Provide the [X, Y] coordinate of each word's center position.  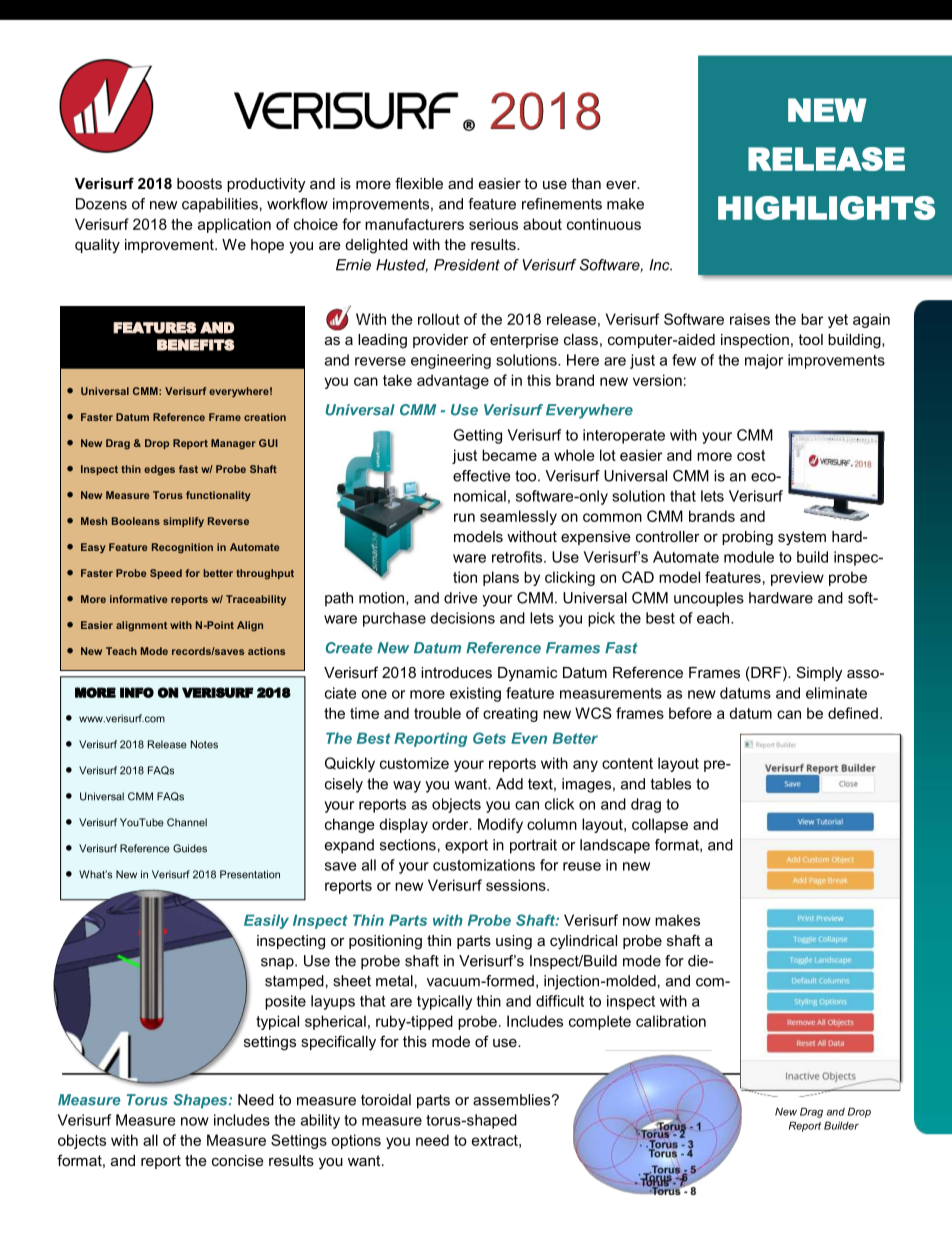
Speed [166, 574]
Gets [489, 738]
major [764, 361]
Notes [204, 744]
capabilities [220, 205]
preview [797, 578]
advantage [453, 381]
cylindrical [583, 942]
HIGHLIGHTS [826, 208]
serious [493, 224]
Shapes [201, 1101]
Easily [266, 921]
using [514, 942]
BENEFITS [196, 345]
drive [460, 598]
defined [853, 713]
